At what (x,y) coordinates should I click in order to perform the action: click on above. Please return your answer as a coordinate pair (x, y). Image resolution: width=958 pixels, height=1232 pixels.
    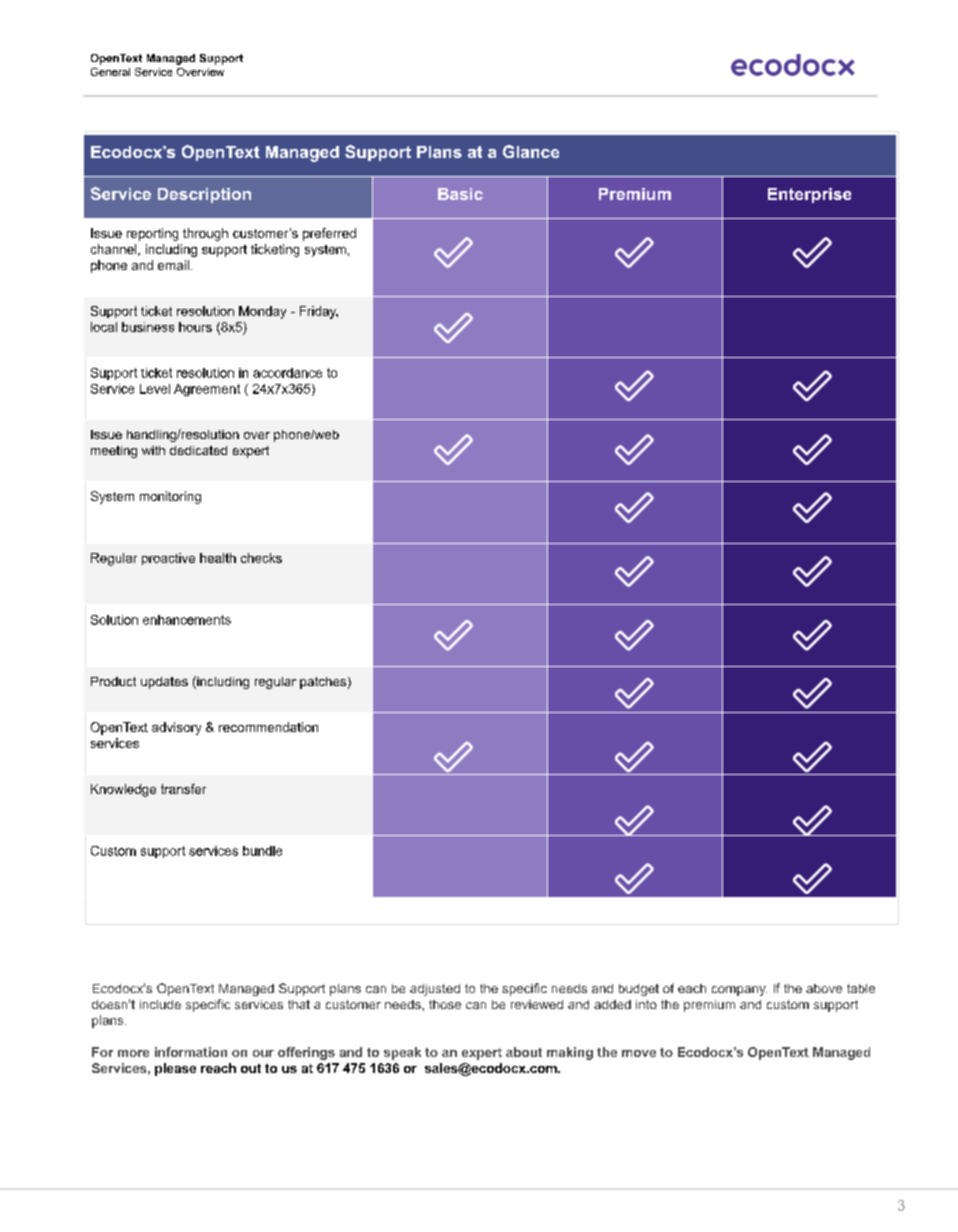
    Looking at the image, I should click on (824, 988).
